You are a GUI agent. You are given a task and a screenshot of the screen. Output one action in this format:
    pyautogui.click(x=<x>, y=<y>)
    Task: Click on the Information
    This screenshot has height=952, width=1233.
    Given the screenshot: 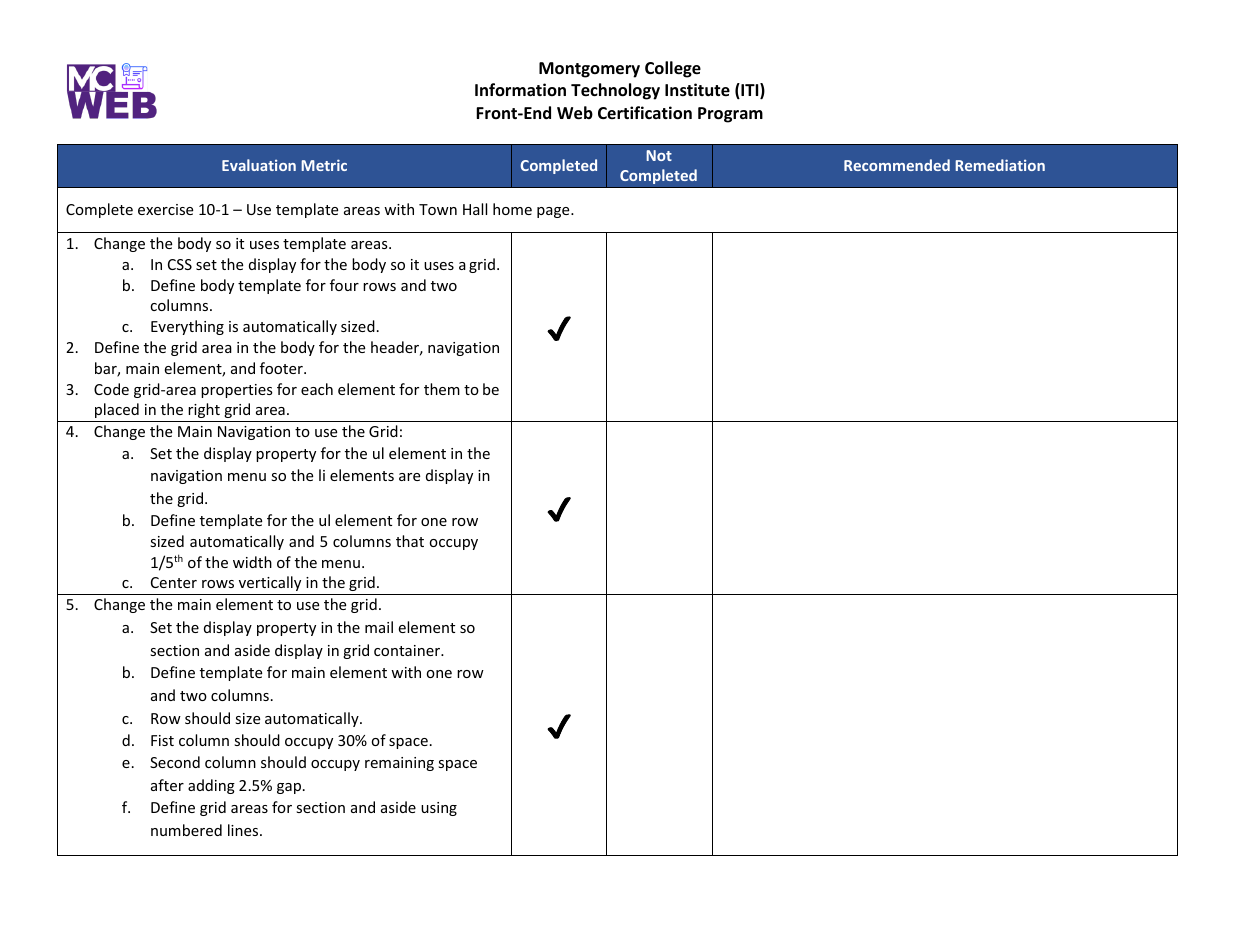 What is the action you would take?
    pyautogui.click(x=520, y=89)
